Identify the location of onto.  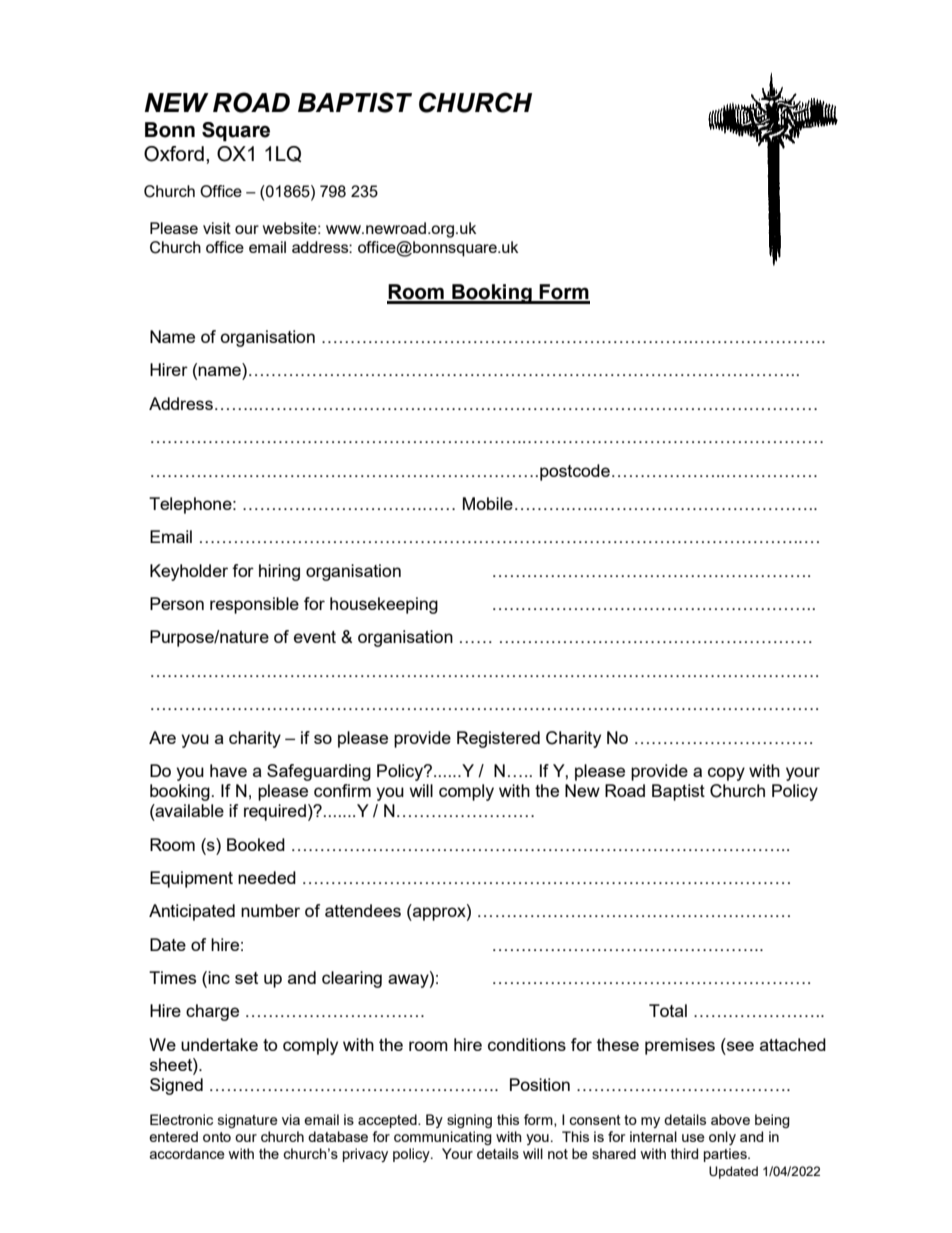
(217, 1137).
